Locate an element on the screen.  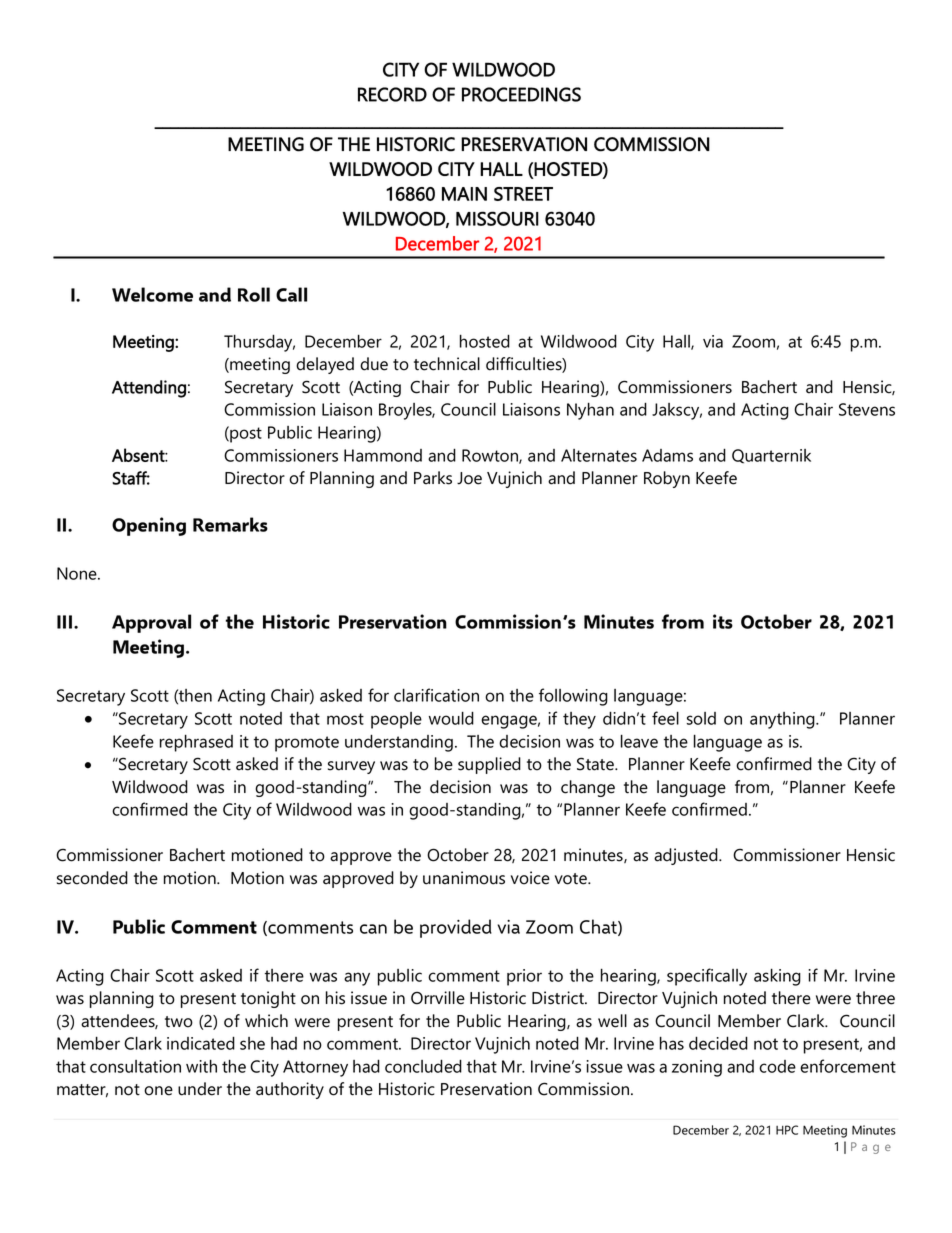
Stevens is located at coordinates (867, 409).
